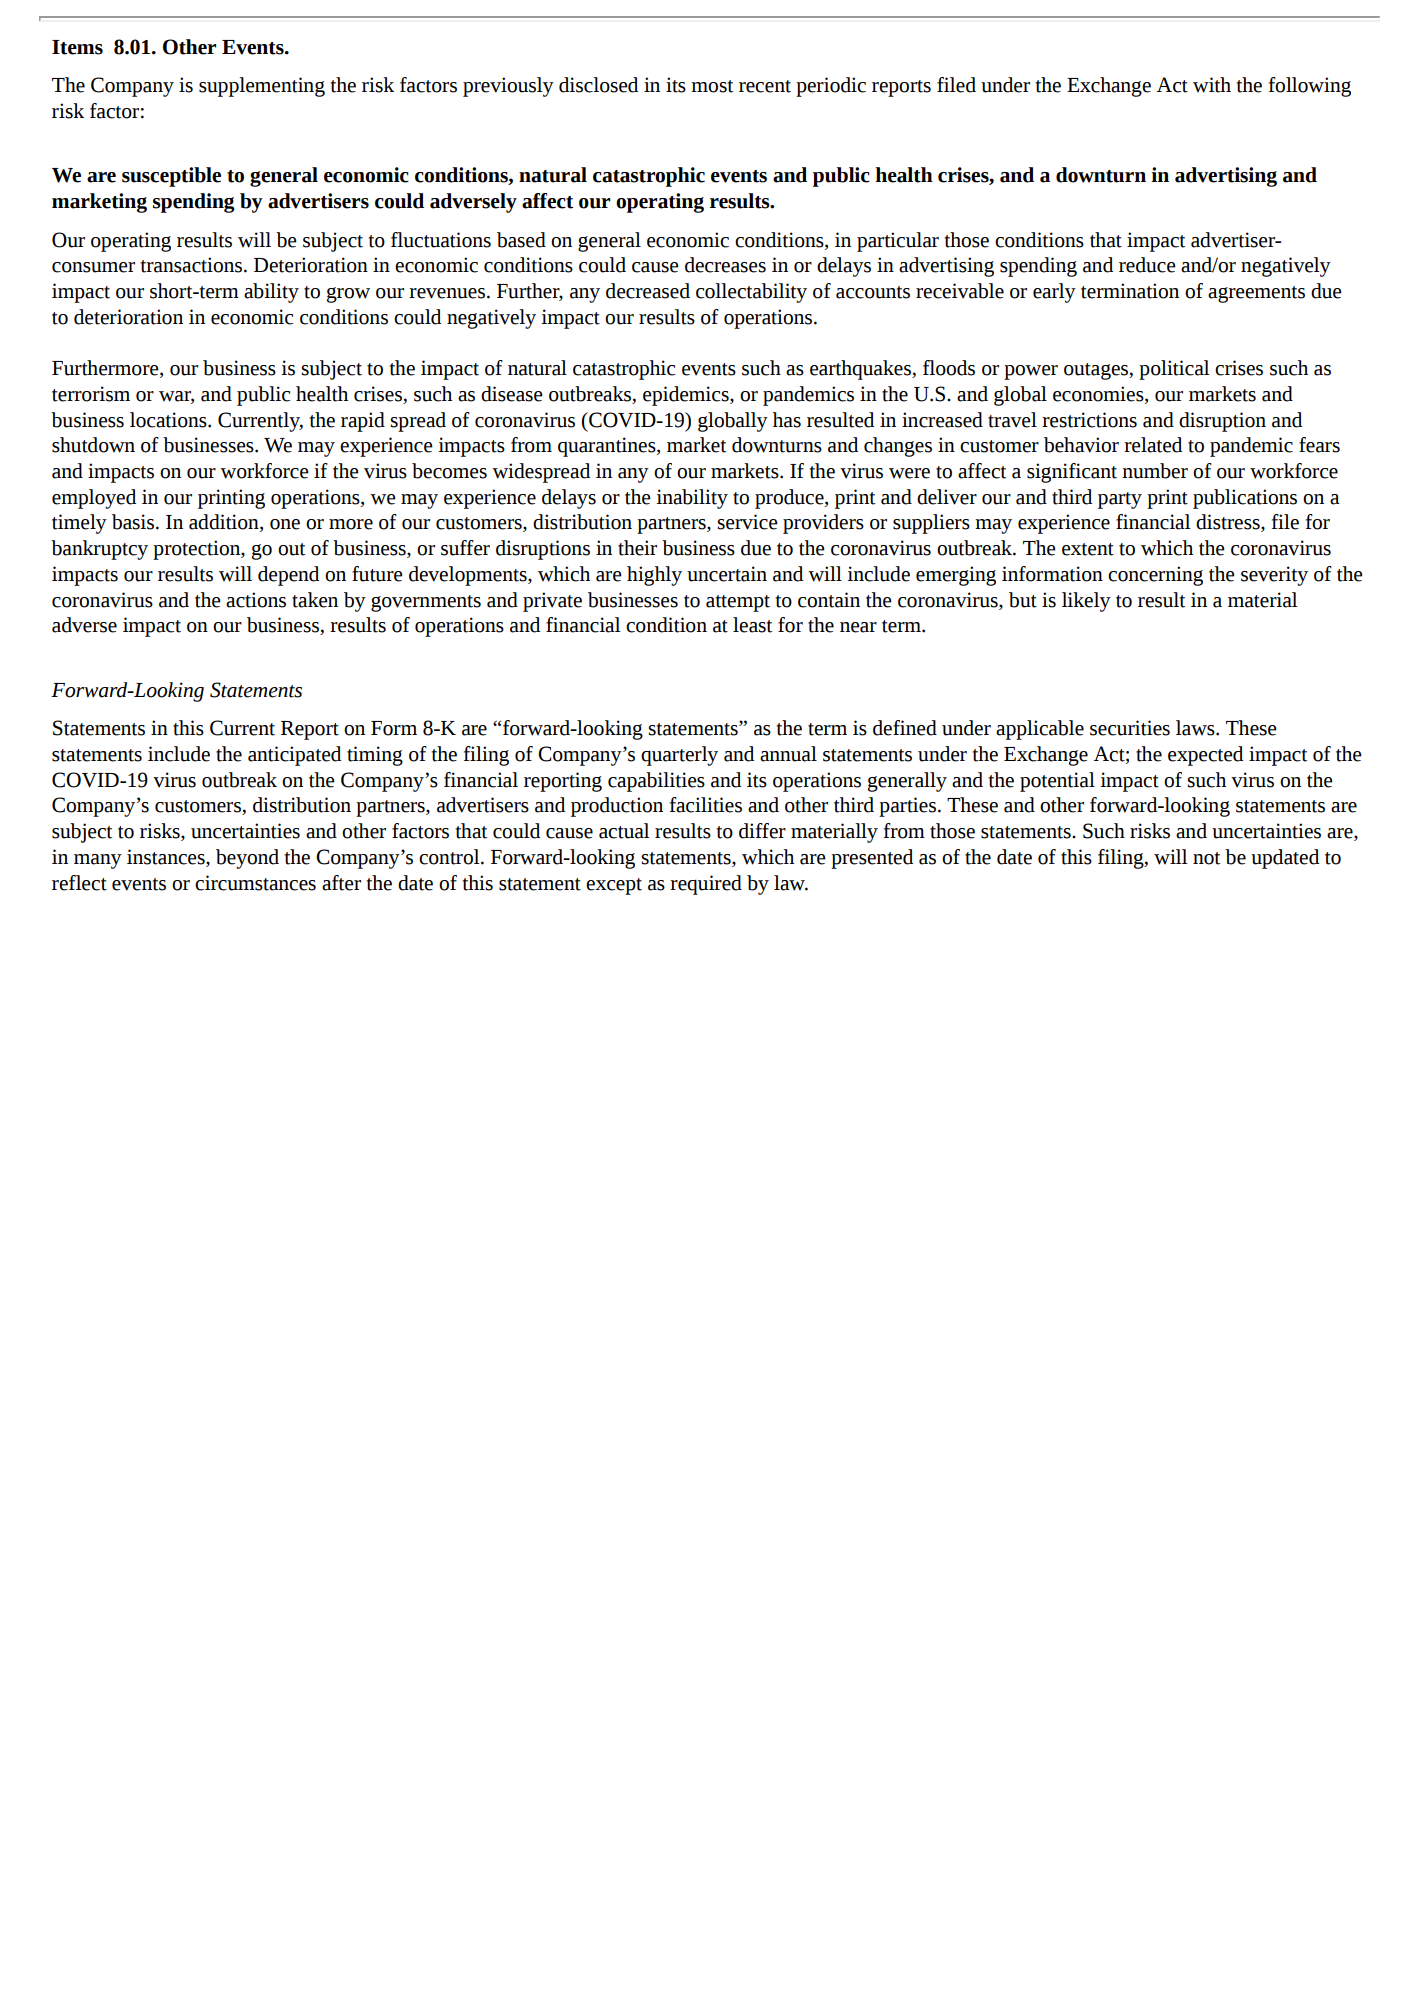 Image resolution: width=1417 pixels, height=2005 pixels. Describe the element at coordinates (712, 86) in the screenshot. I see `most` at that location.
